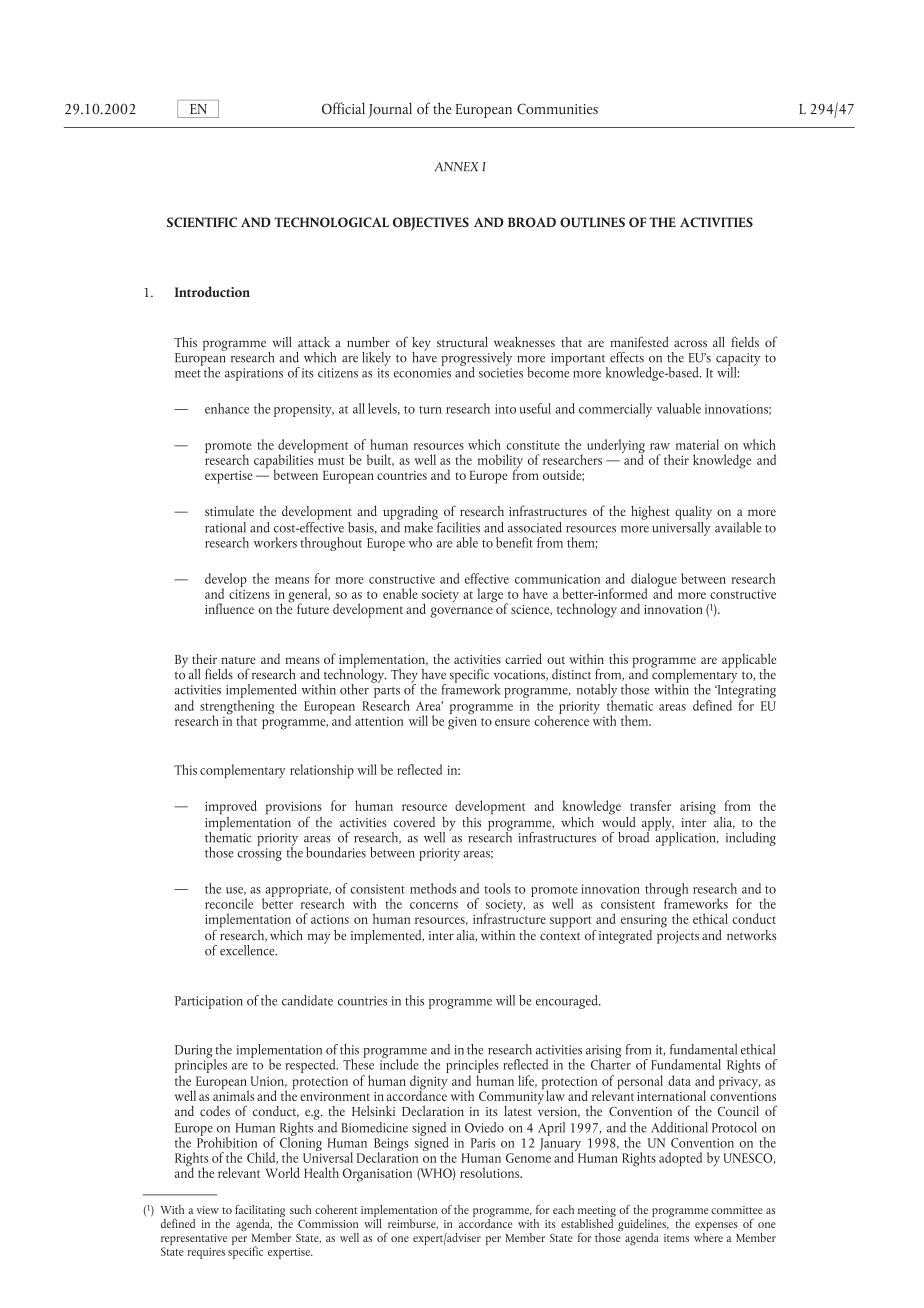  What do you see at coordinates (491, 1172) in the page?
I see `resolutions` at bounding box center [491, 1172].
